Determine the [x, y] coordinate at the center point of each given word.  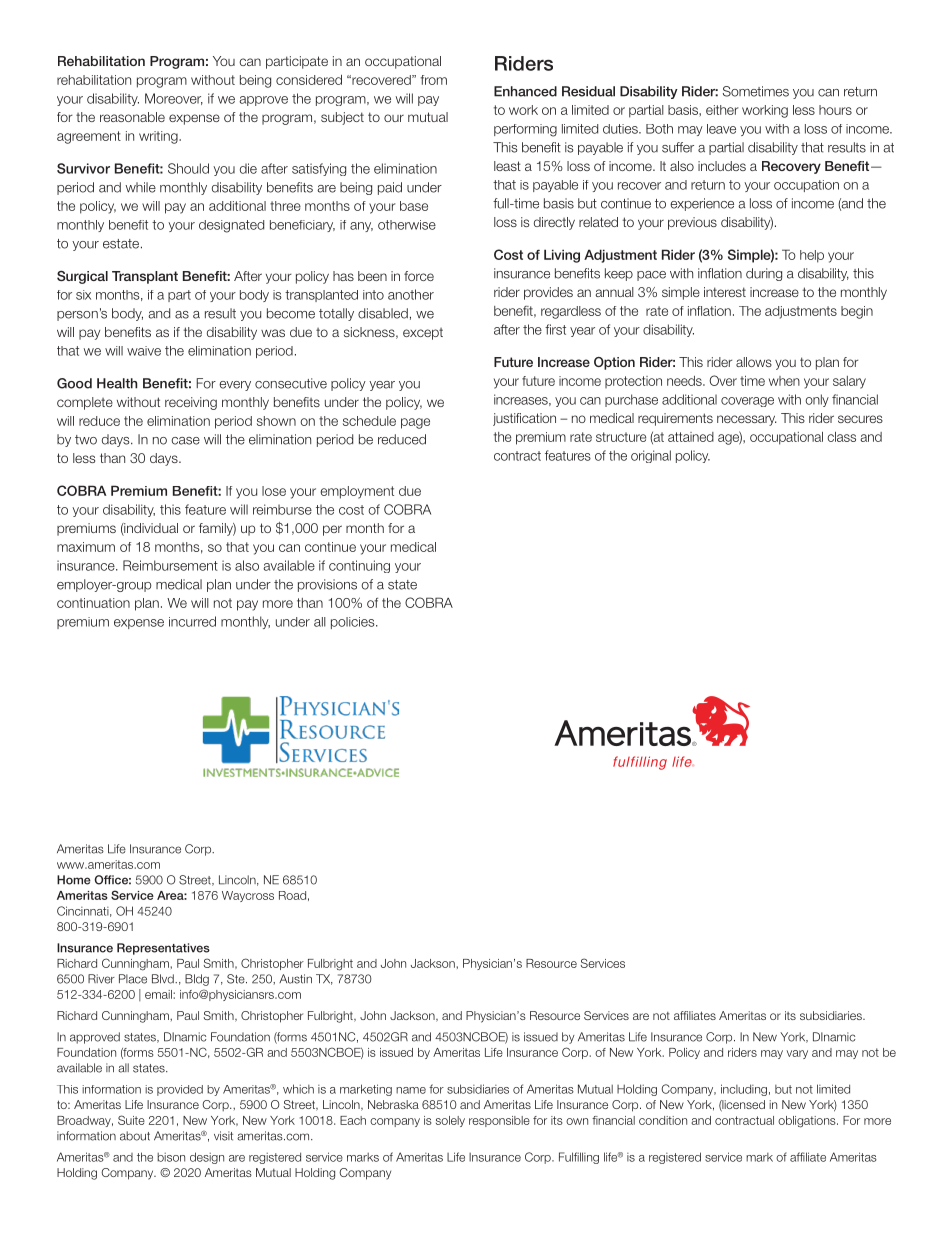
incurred [192, 621]
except [423, 334]
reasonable [132, 117]
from [434, 80]
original [651, 456]
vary [797, 1054]
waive [144, 351]
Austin [295, 979]
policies [354, 623]
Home [74, 880]
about [135, 1136]
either [722, 110]
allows [754, 362]
